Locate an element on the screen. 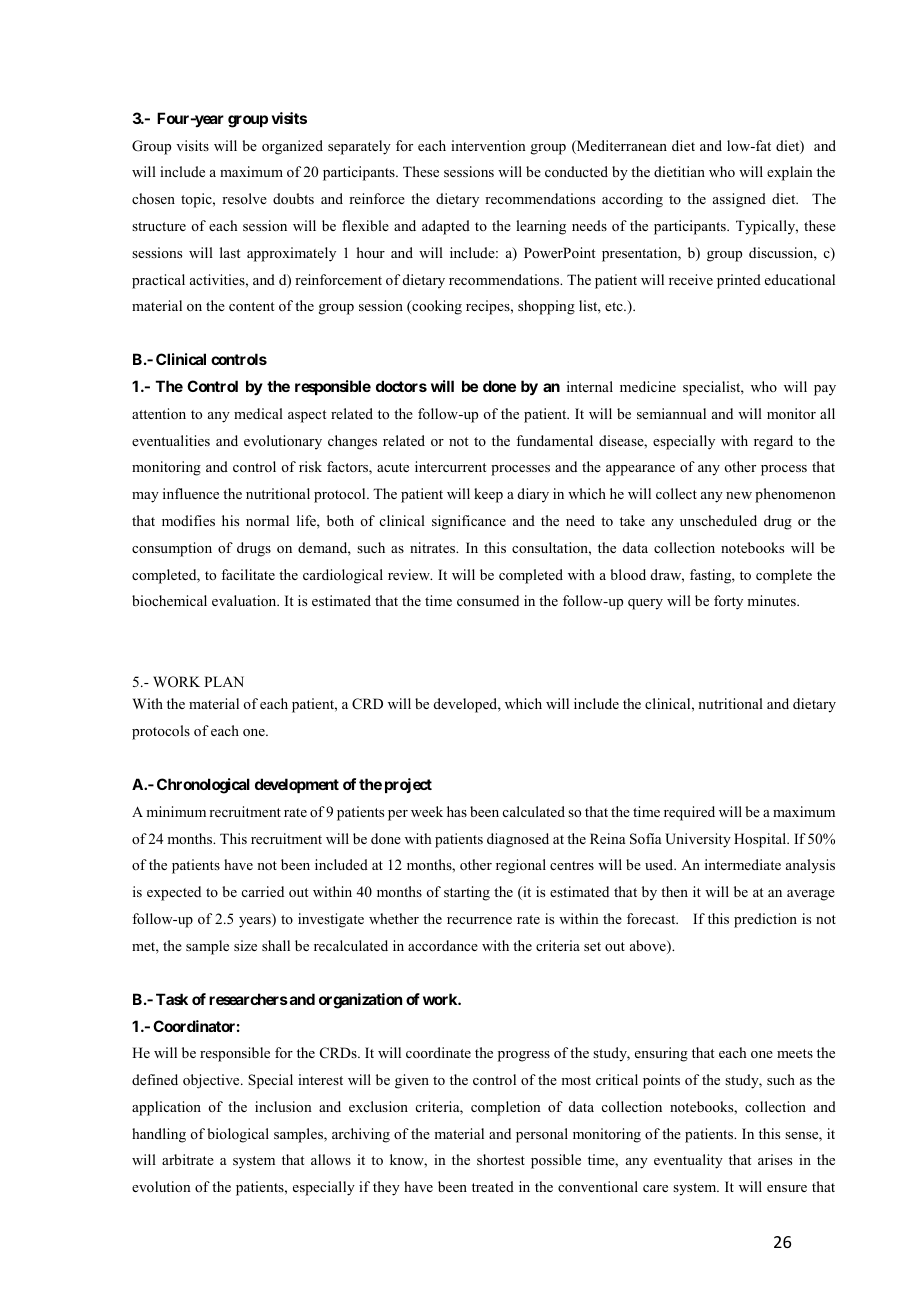  PLAN is located at coordinates (224, 681).
